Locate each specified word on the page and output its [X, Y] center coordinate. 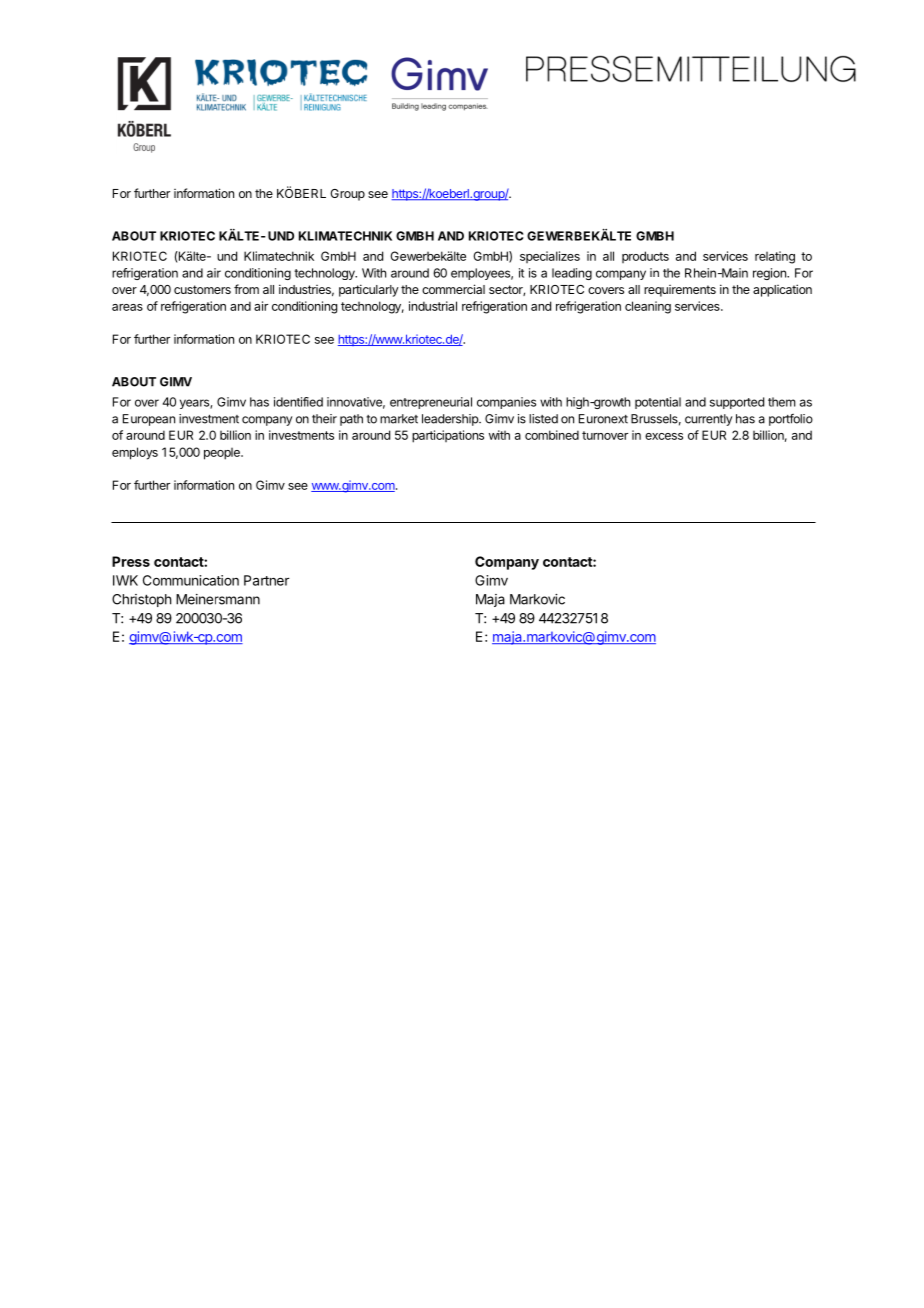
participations [448, 436]
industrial [433, 306]
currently [708, 420]
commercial [453, 289]
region [770, 274]
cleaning [648, 307]
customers [202, 289]
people [223, 454]
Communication [191, 580]
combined [552, 435]
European [149, 420]
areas [127, 307]
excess [664, 436]
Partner [266, 580]
